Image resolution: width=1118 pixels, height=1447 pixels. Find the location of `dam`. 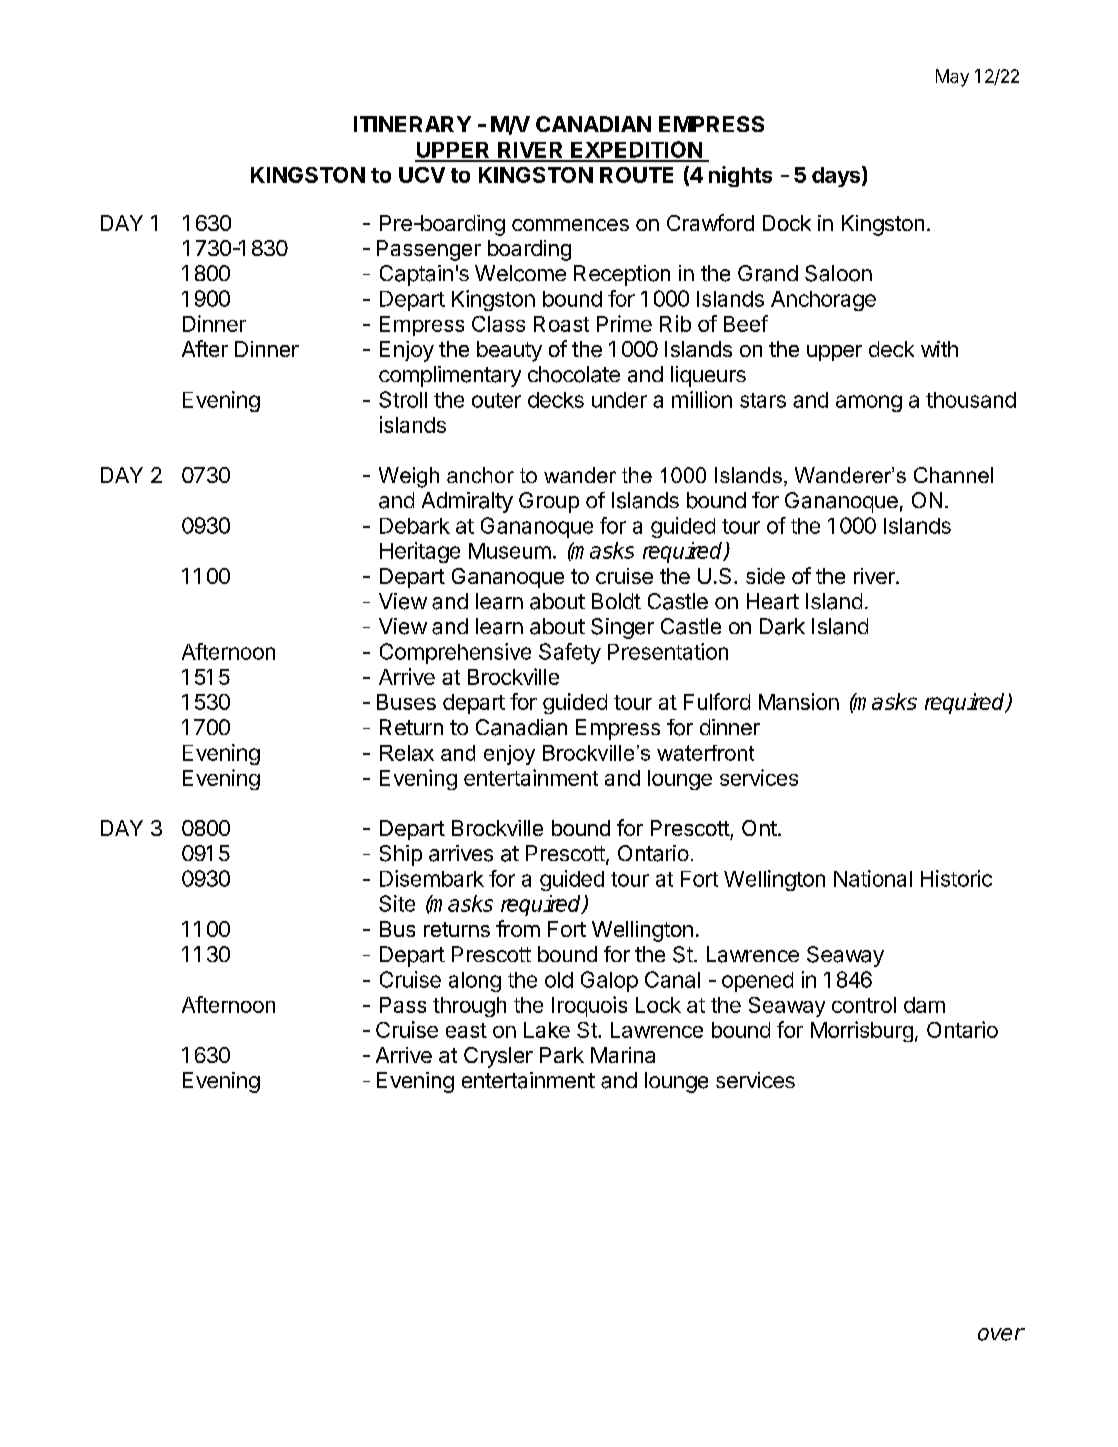

dam is located at coordinates (924, 1005).
